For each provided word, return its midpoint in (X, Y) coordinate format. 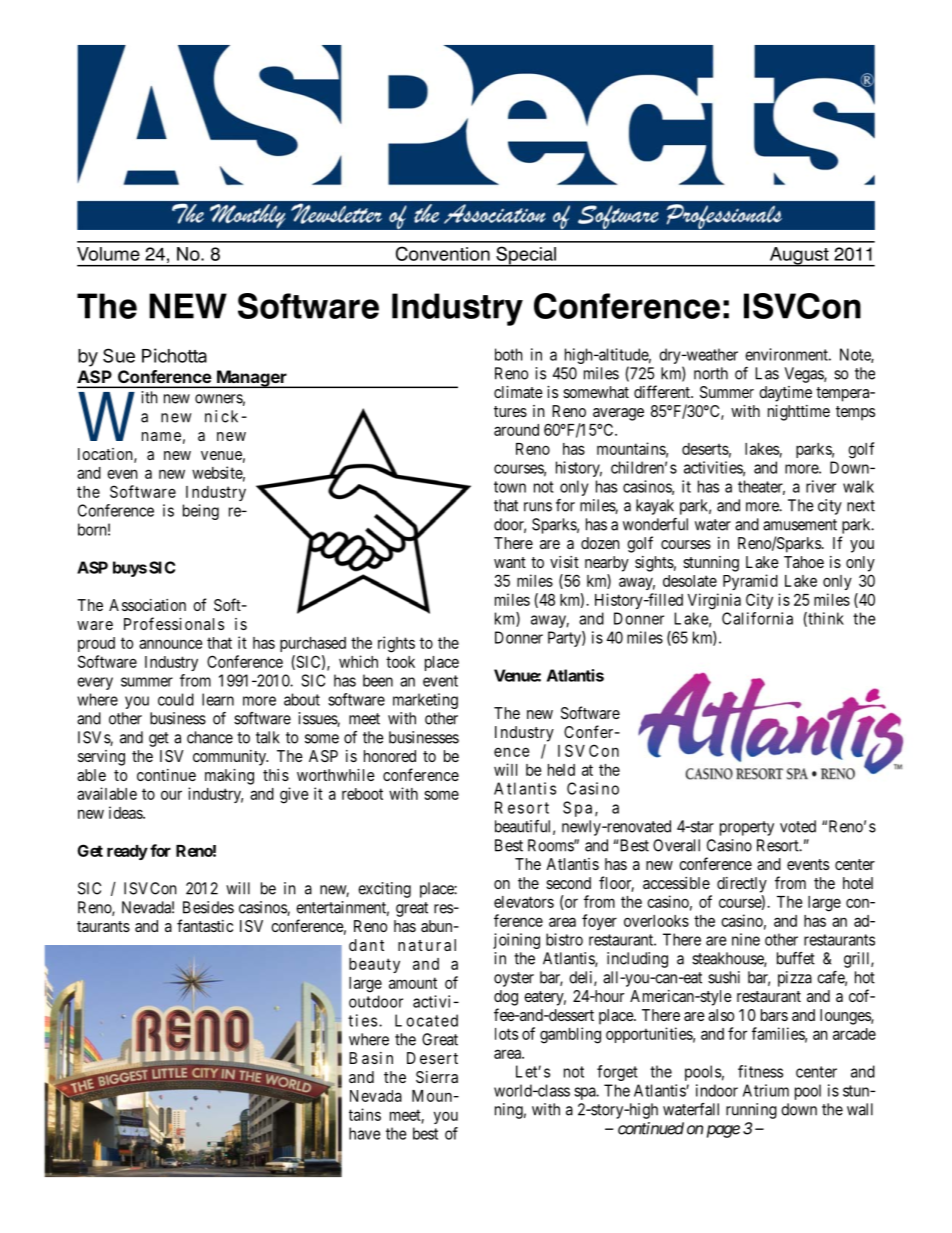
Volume (108, 254)
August (799, 257)
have (364, 1133)
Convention (443, 253)
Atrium (766, 1090)
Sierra (437, 1077)
